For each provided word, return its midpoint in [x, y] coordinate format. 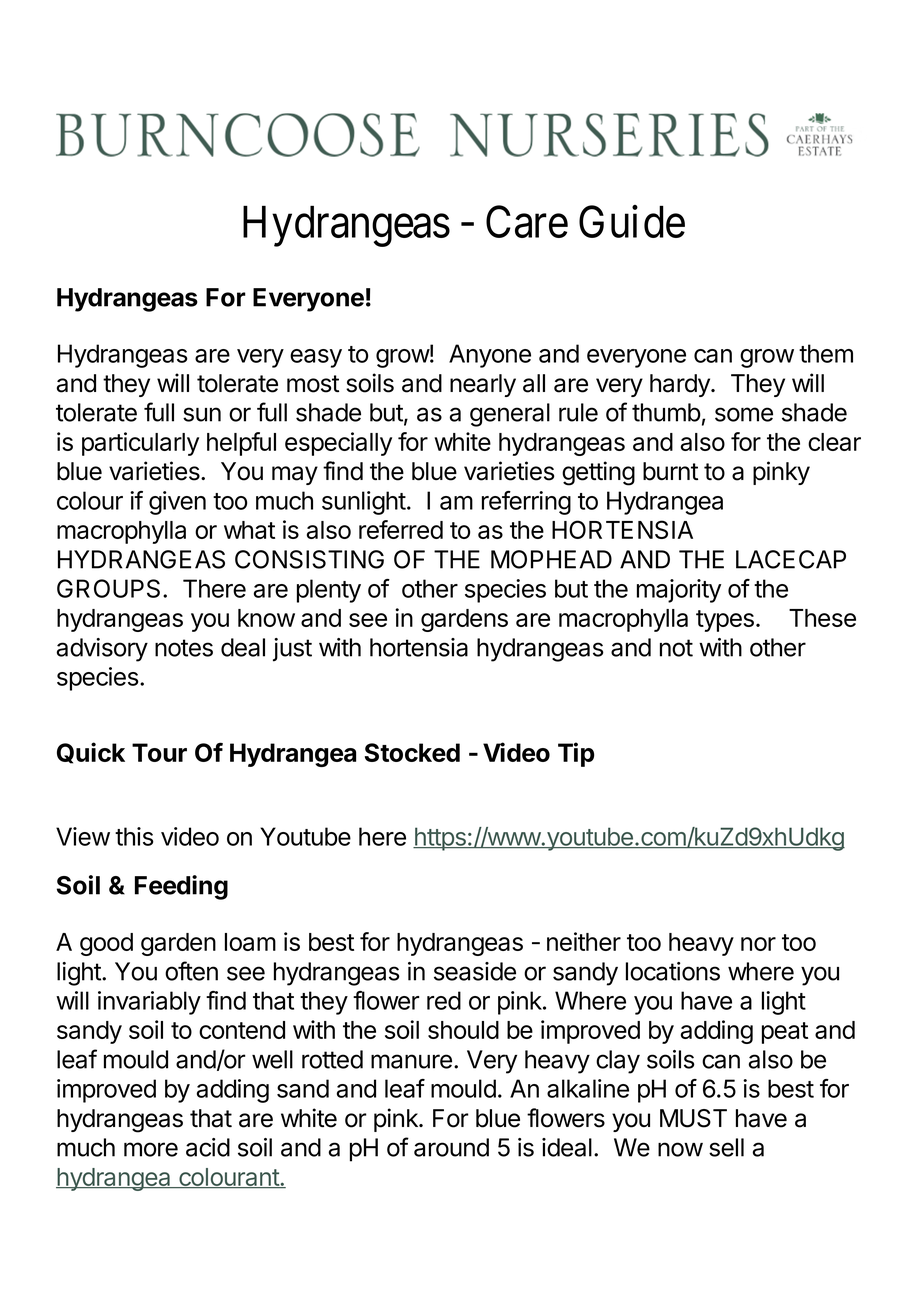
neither [584, 941]
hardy [681, 385]
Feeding [181, 887]
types [725, 621]
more [151, 1149]
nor [758, 944]
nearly [483, 385]
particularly [140, 444]
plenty [329, 591]
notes [184, 648]
